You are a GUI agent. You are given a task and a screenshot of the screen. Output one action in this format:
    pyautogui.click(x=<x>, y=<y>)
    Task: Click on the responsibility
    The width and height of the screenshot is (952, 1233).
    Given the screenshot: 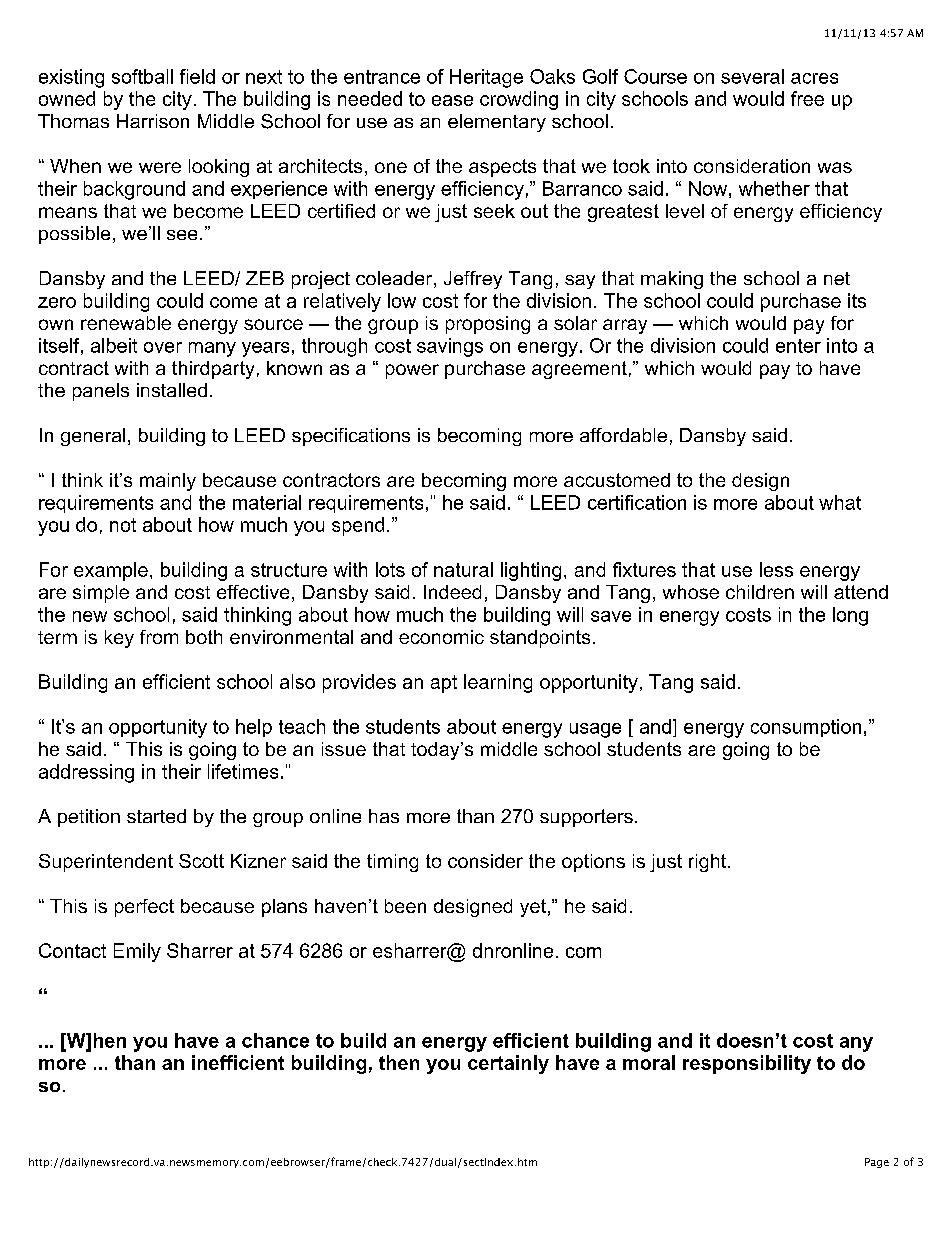 What is the action you would take?
    pyautogui.click(x=747, y=1064)
